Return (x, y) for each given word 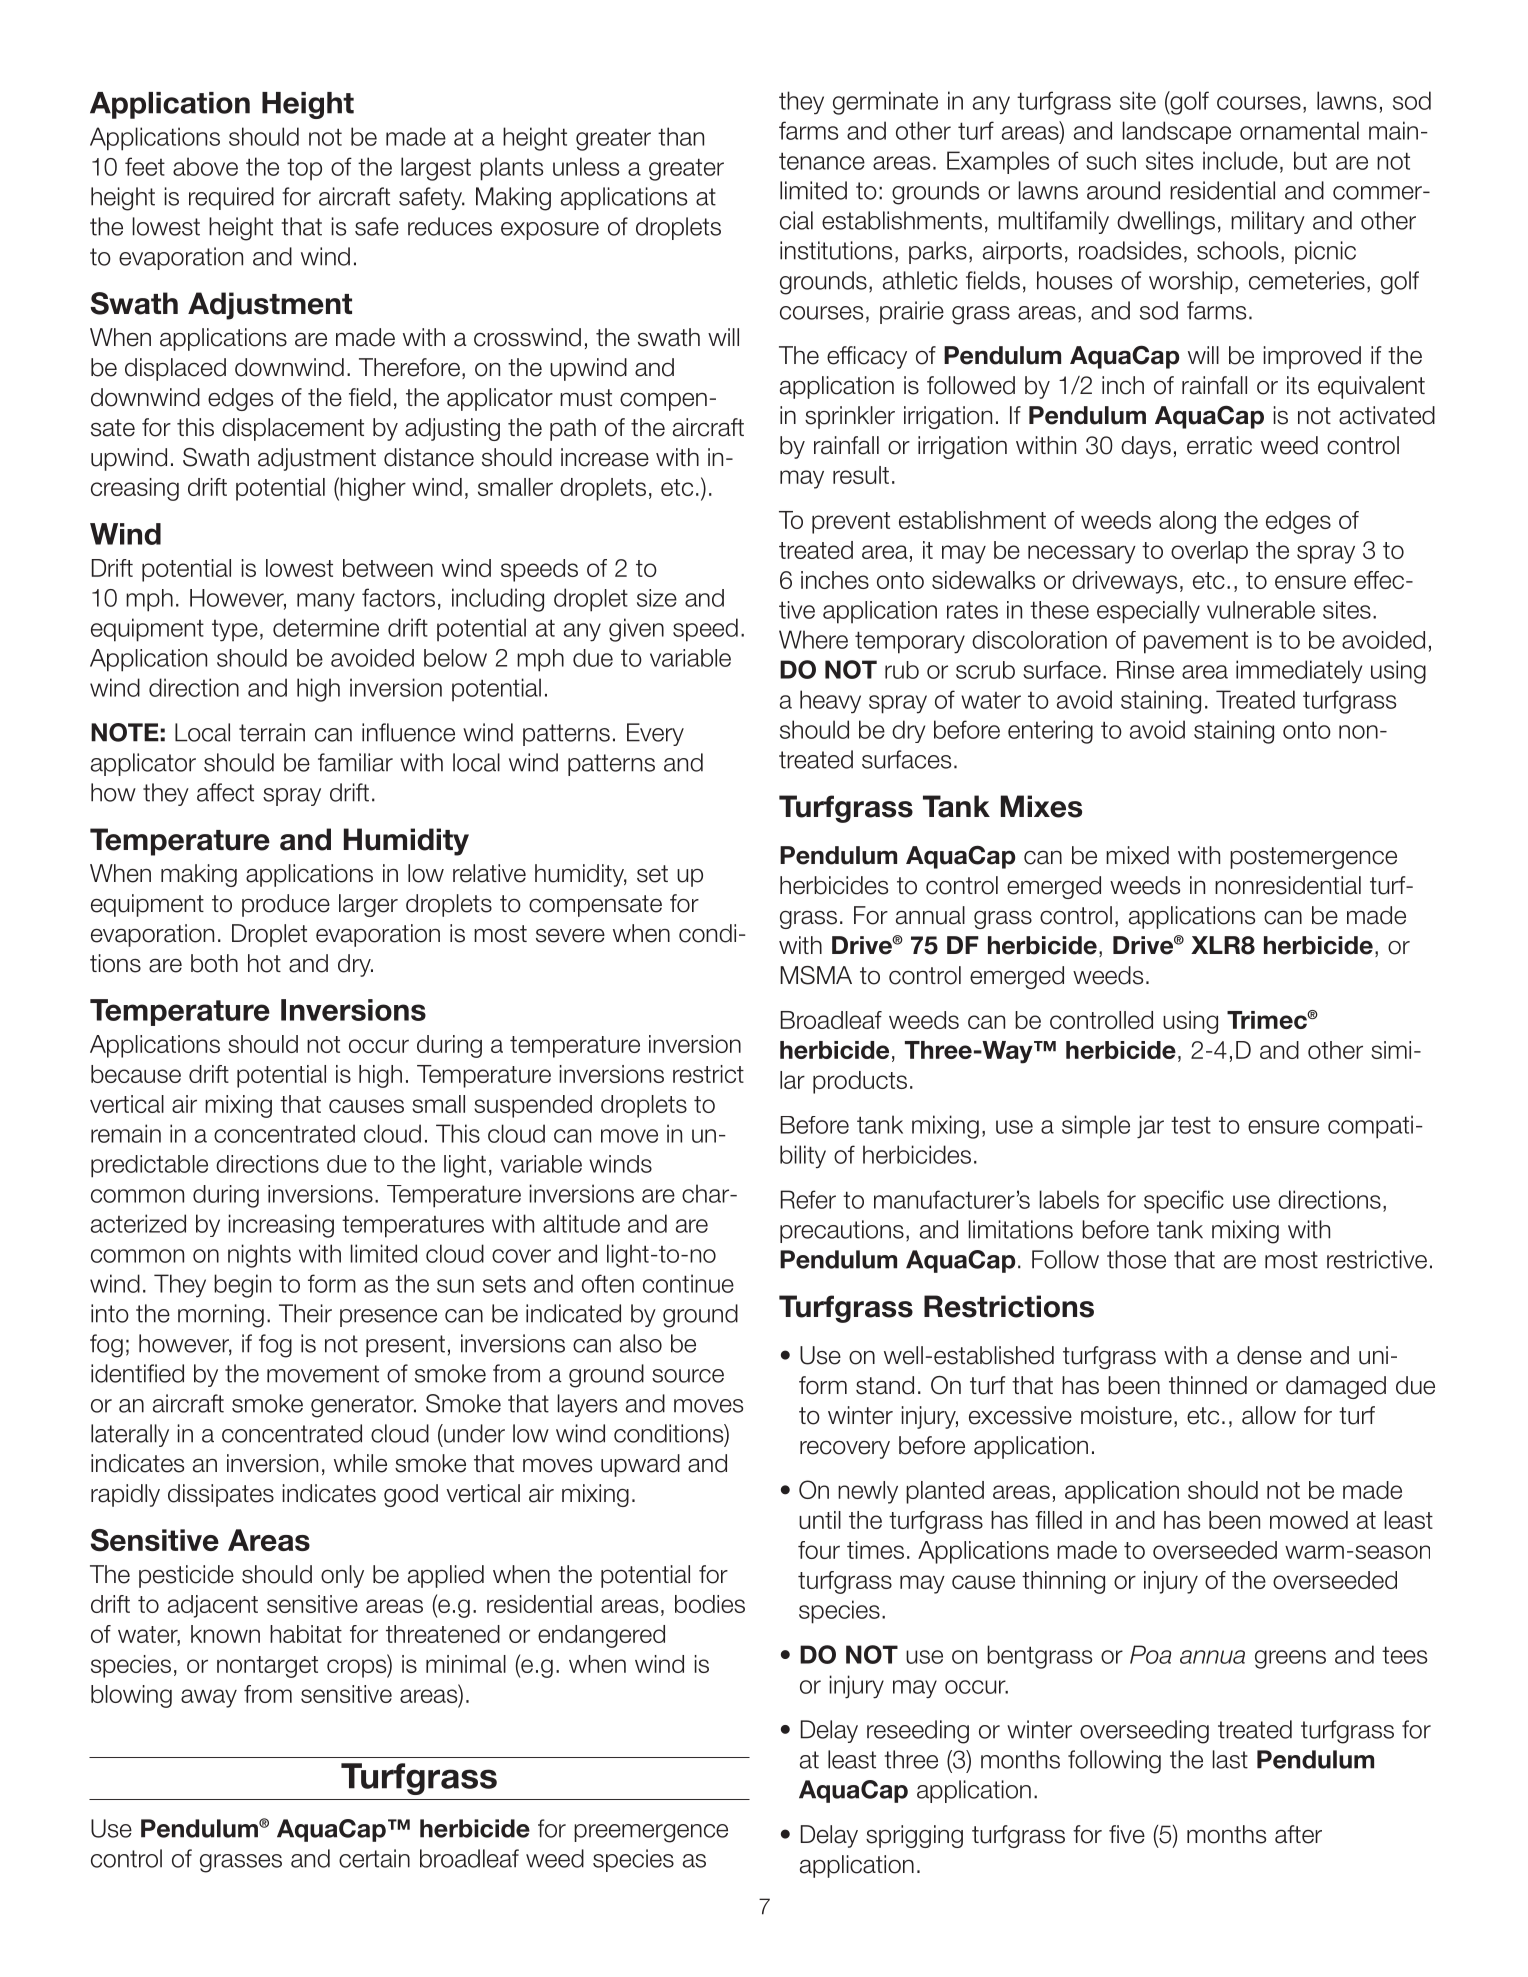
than (681, 136)
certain (374, 1858)
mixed (1137, 855)
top (304, 169)
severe (570, 936)
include (1240, 160)
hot (264, 963)
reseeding (918, 1732)
